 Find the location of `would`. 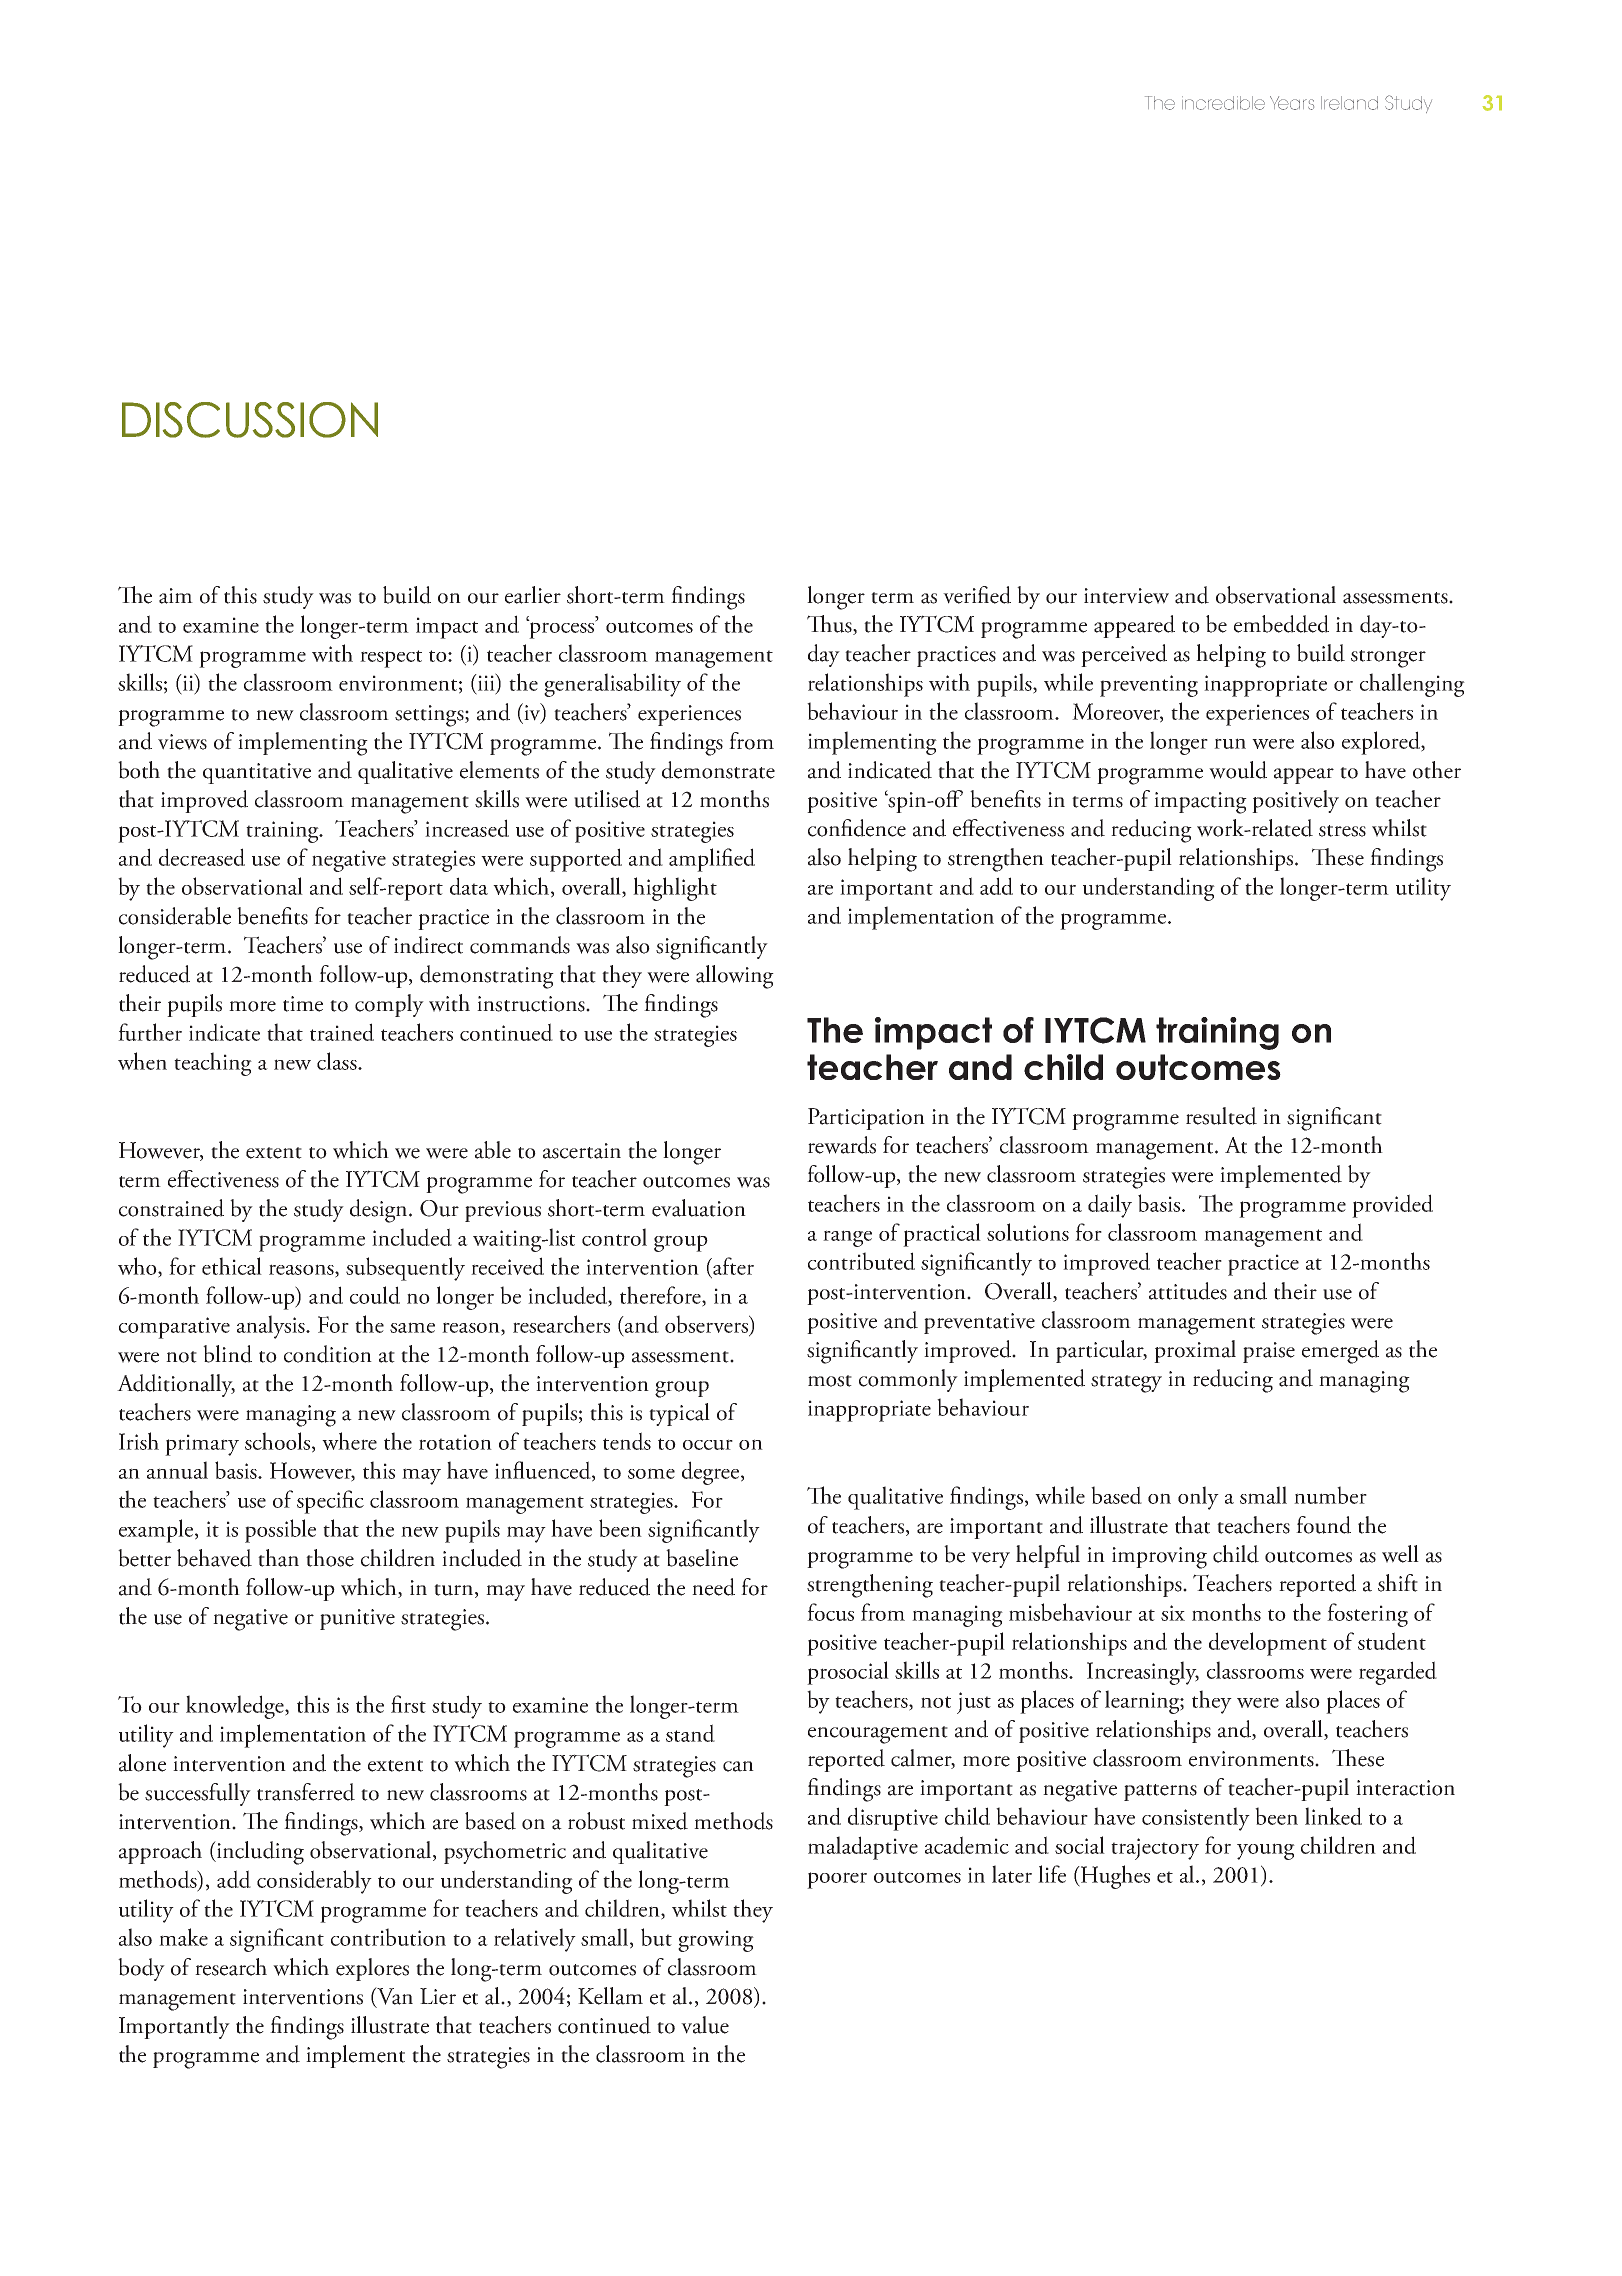

would is located at coordinates (1238, 770).
